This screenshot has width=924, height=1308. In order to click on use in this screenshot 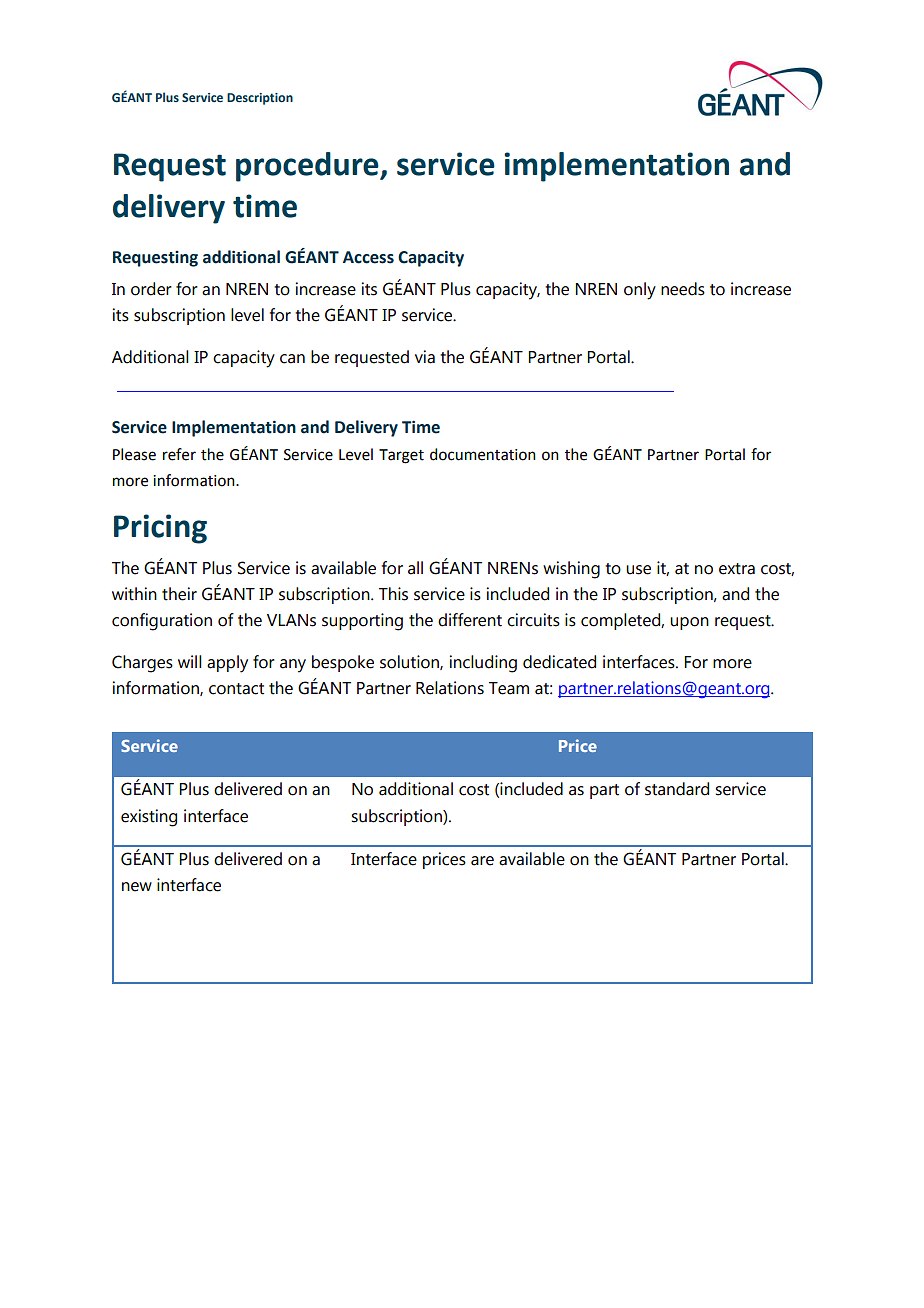, I will do `click(638, 570)`.
